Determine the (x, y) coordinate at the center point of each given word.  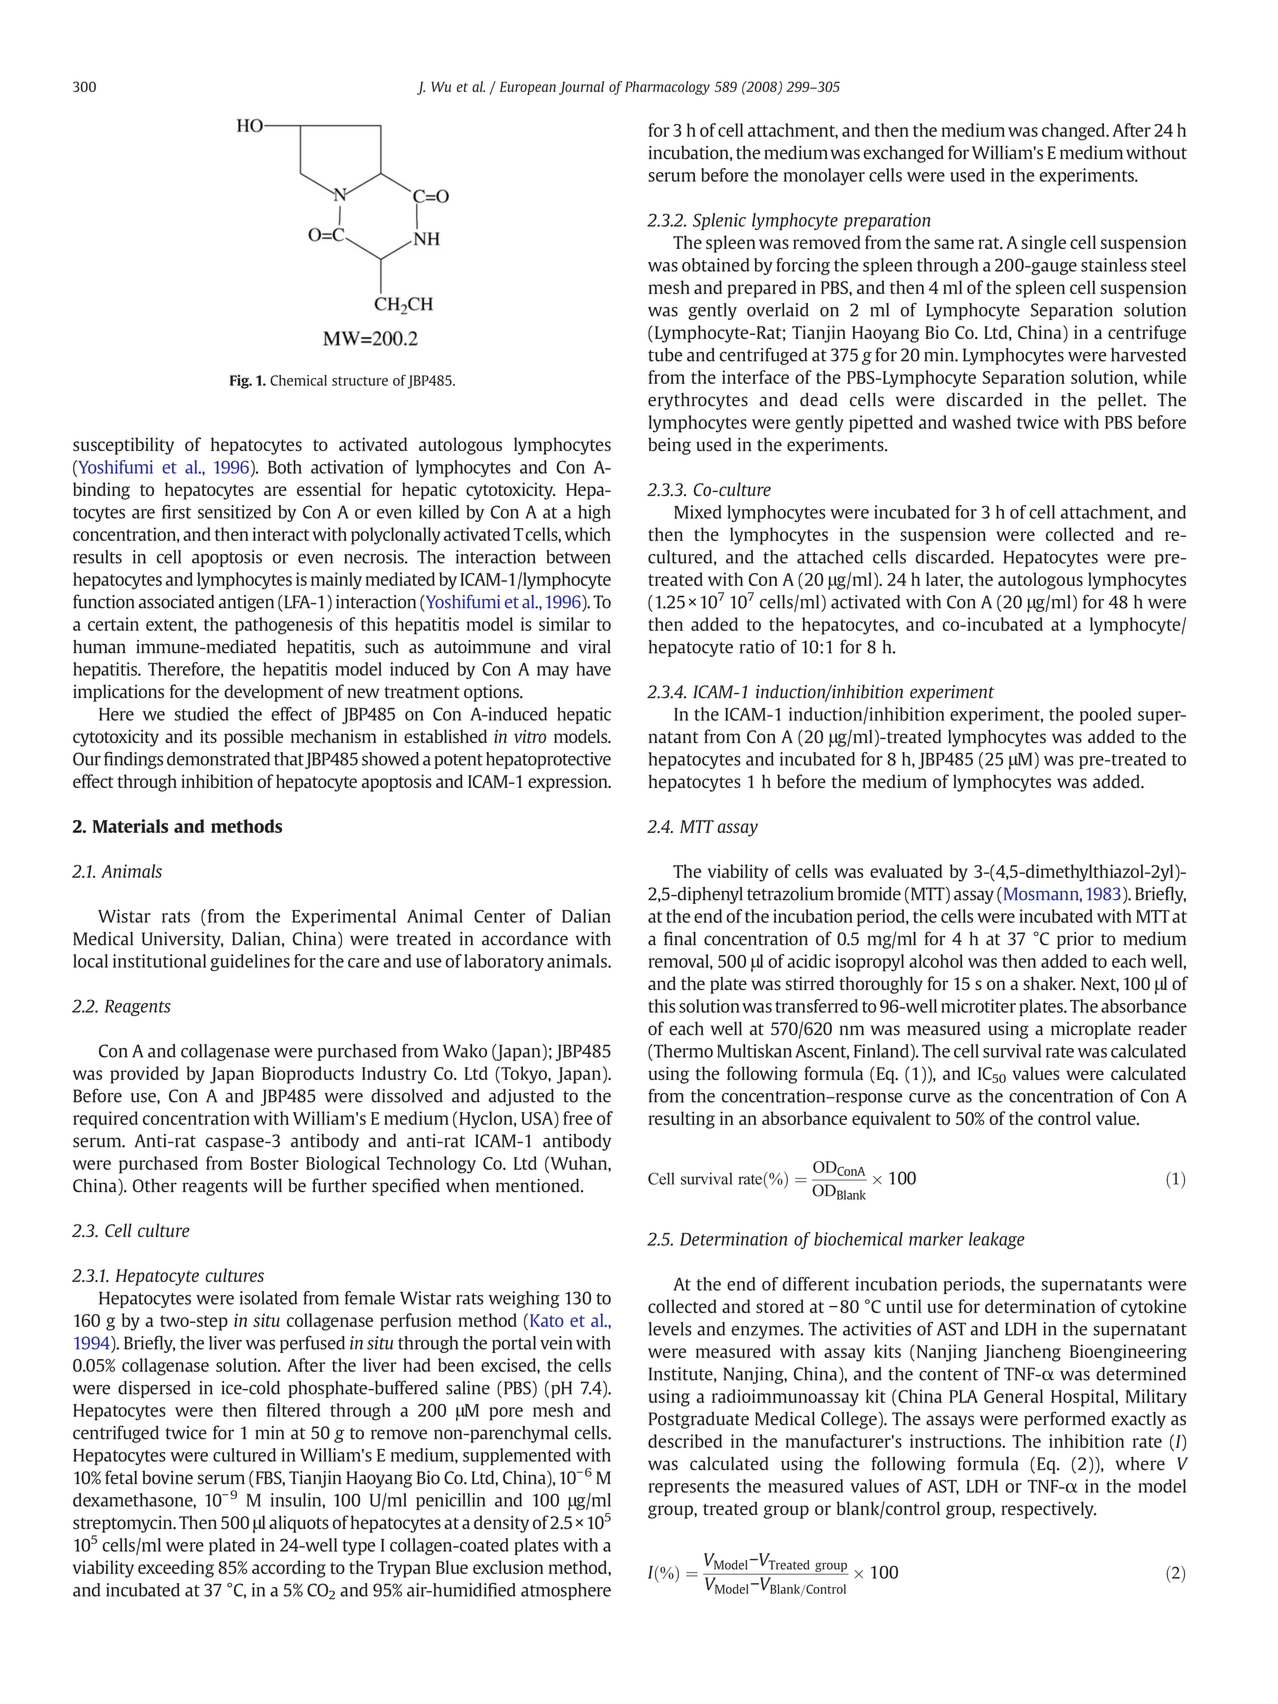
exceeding (176, 1569)
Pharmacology (667, 88)
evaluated (906, 871)
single (1043, 244)
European (528, 88)
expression (569, 783)
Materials (130, 826)
